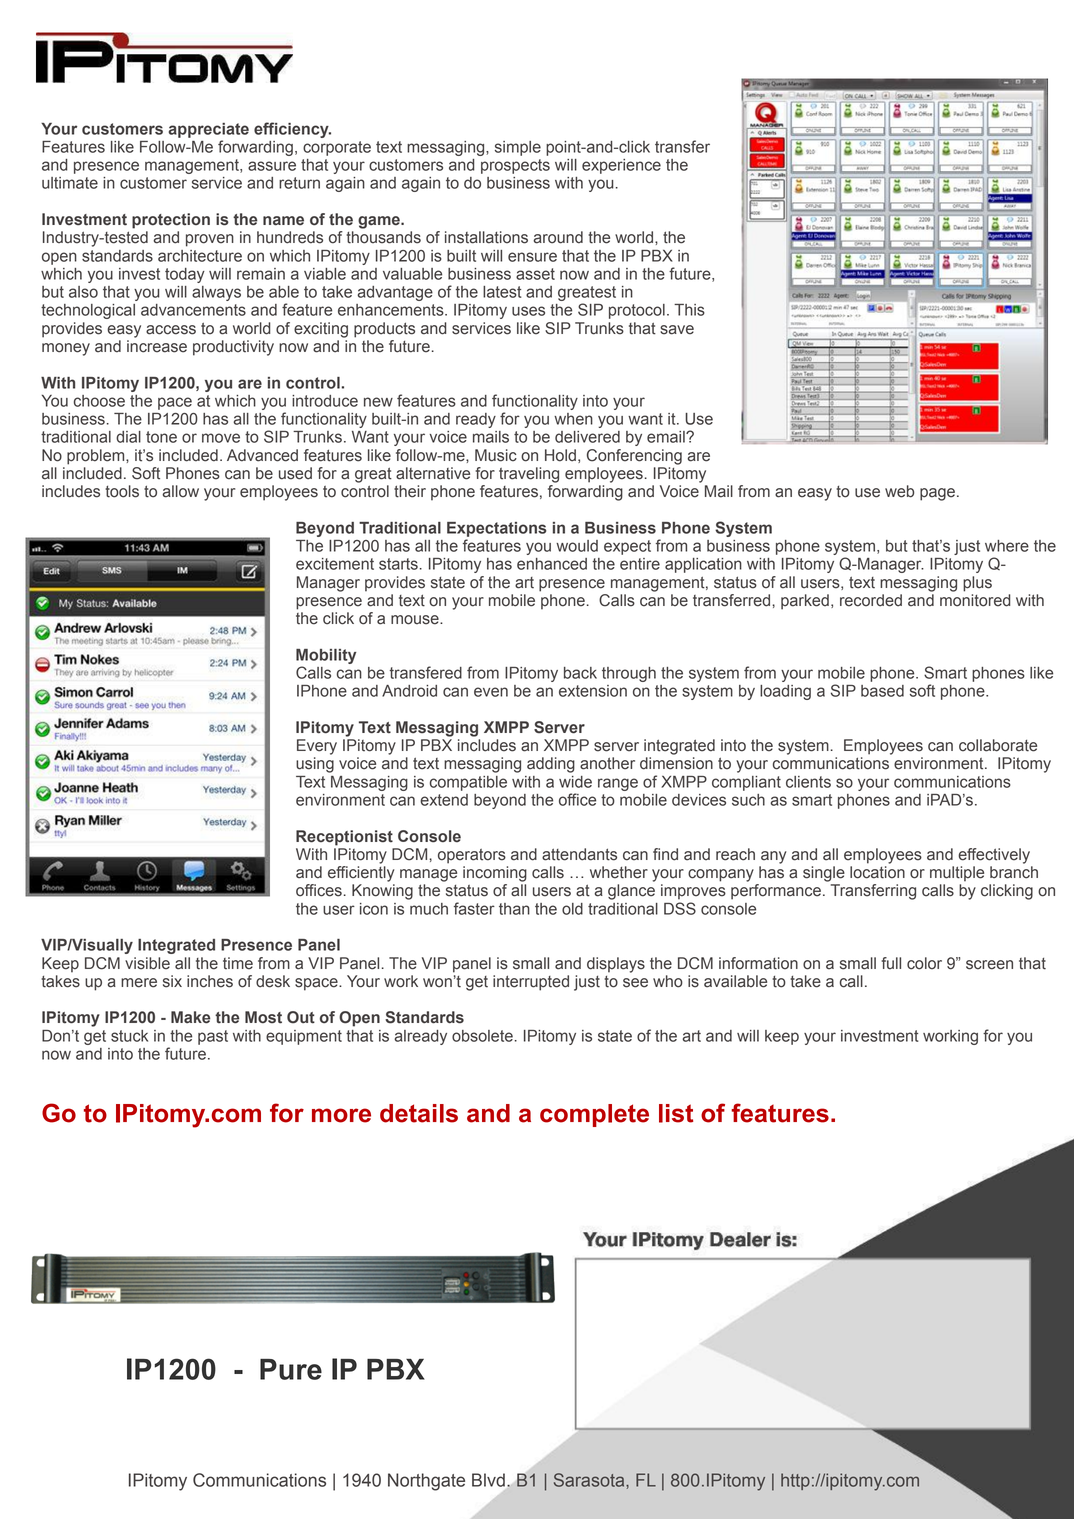 The width and height of the page is (1074, 1519). Describe the element at coordinates (594, 1115) in the page. I see `complete` at that location.
